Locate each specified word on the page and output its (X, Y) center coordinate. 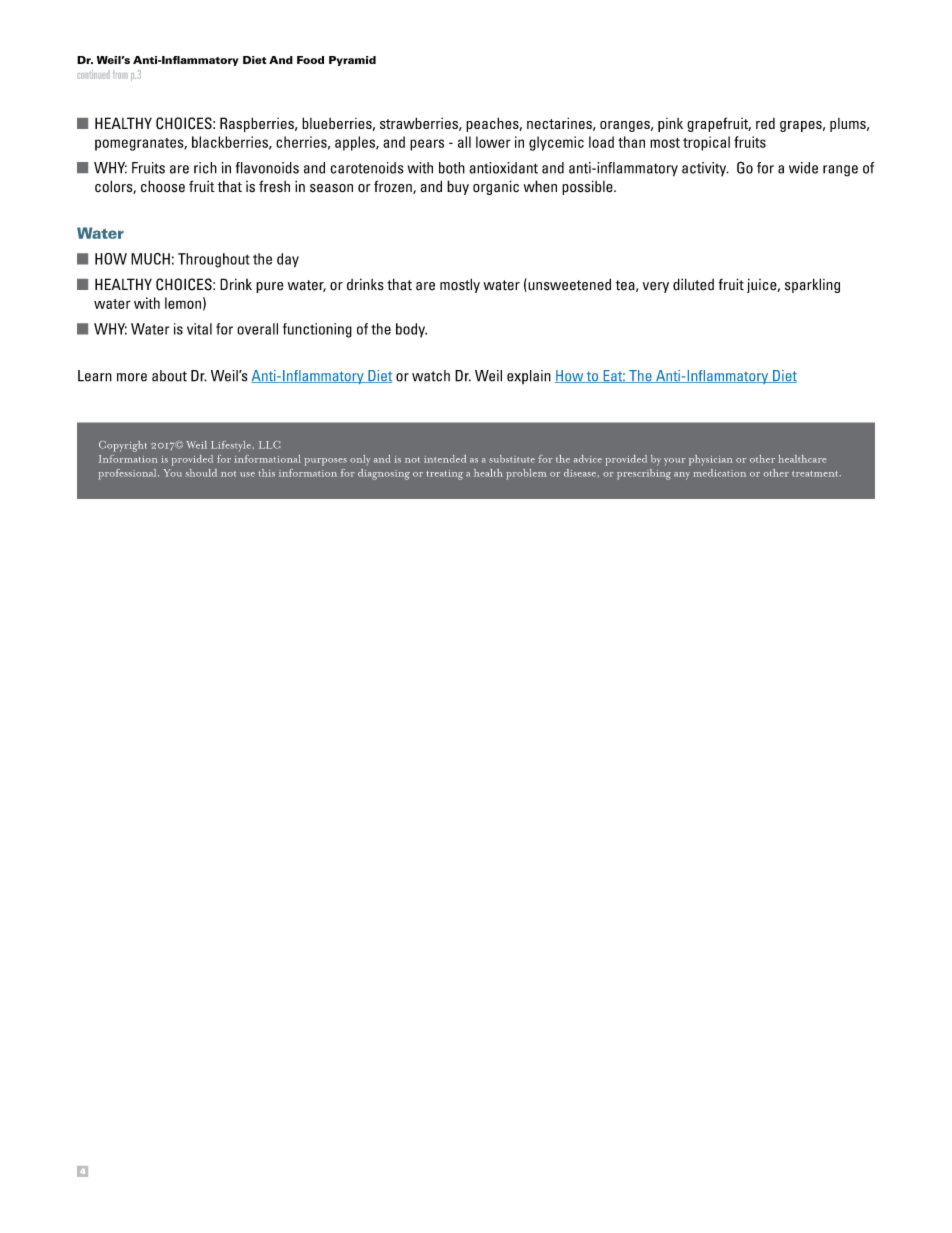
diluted (693, 284)
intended (445, 459)
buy (458, 187)
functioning (317, 330)
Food (310, 60)
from (120, 74)
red (765, 123)
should (201, 473)
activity (705, 169)
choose (163, 186)
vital (199, 329)
